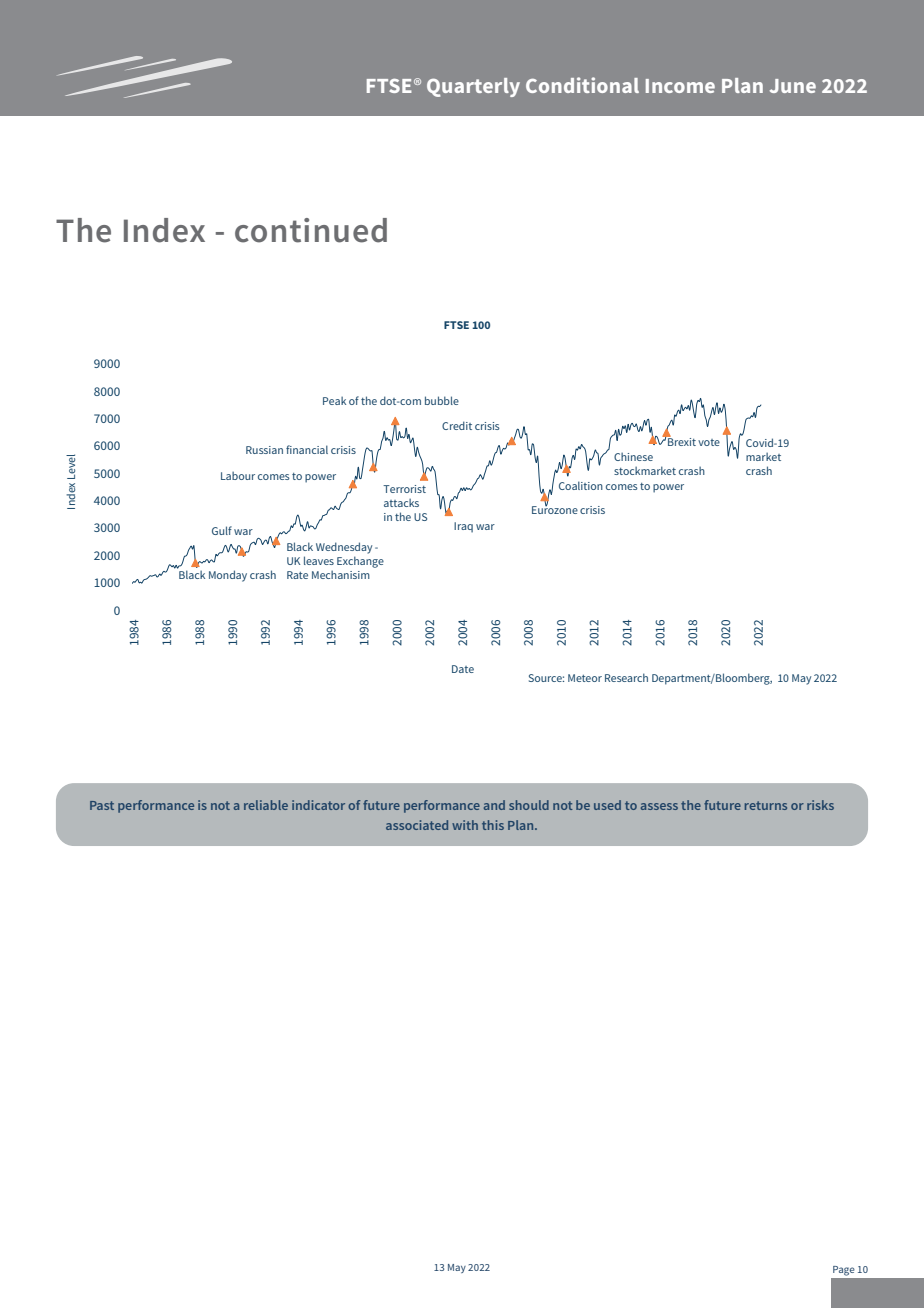  What do you see at coordinates (473, 87) in the document?
I see `Quarterly` at bounding box center [473, 87].
